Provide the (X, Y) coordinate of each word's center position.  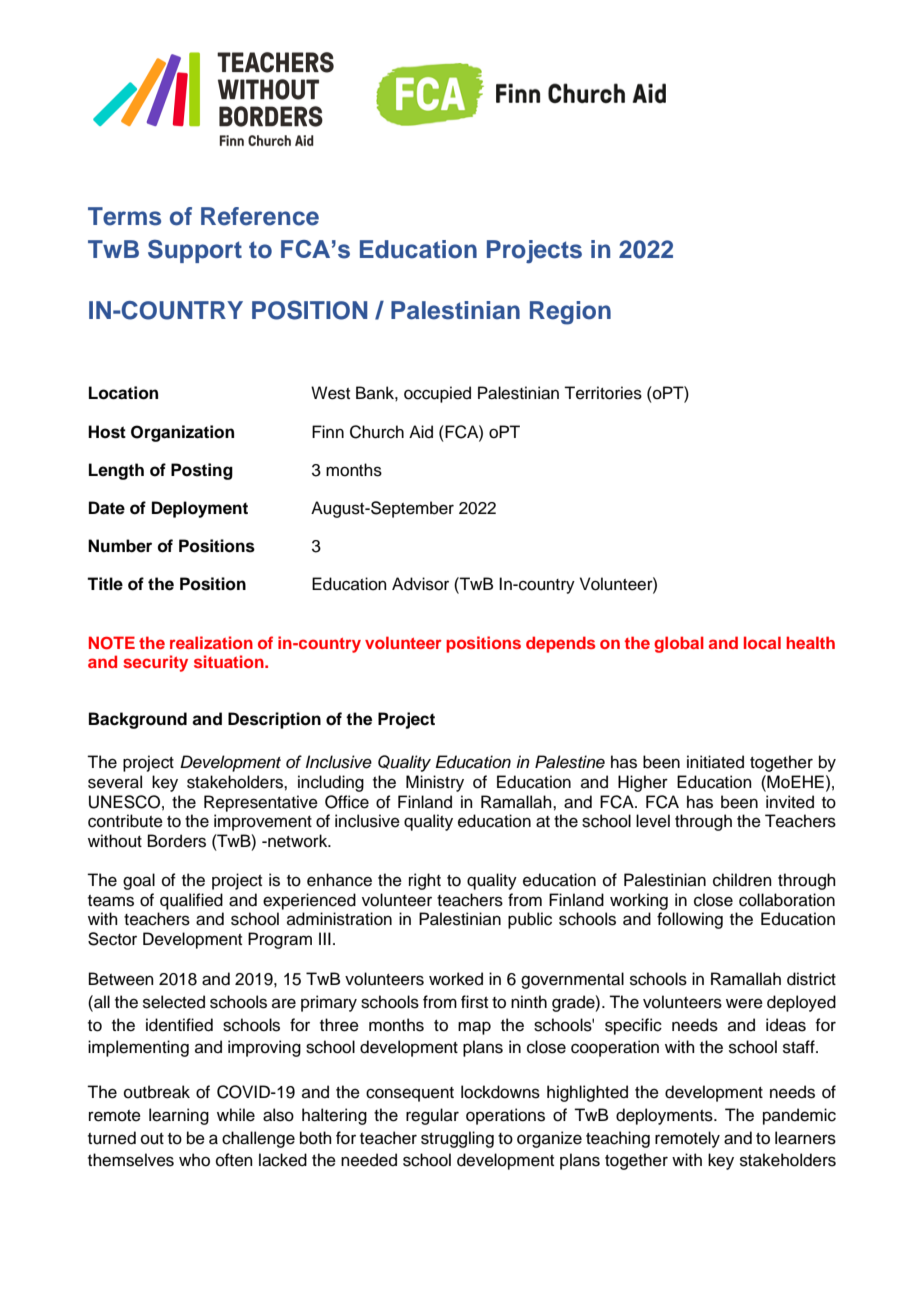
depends (561, 644)
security (155, 663)
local (762, 642)
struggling (457, 1139)
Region (570, 313)
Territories (603, 393)
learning (179, 1116)
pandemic (799, 1116)
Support (195, 251)
